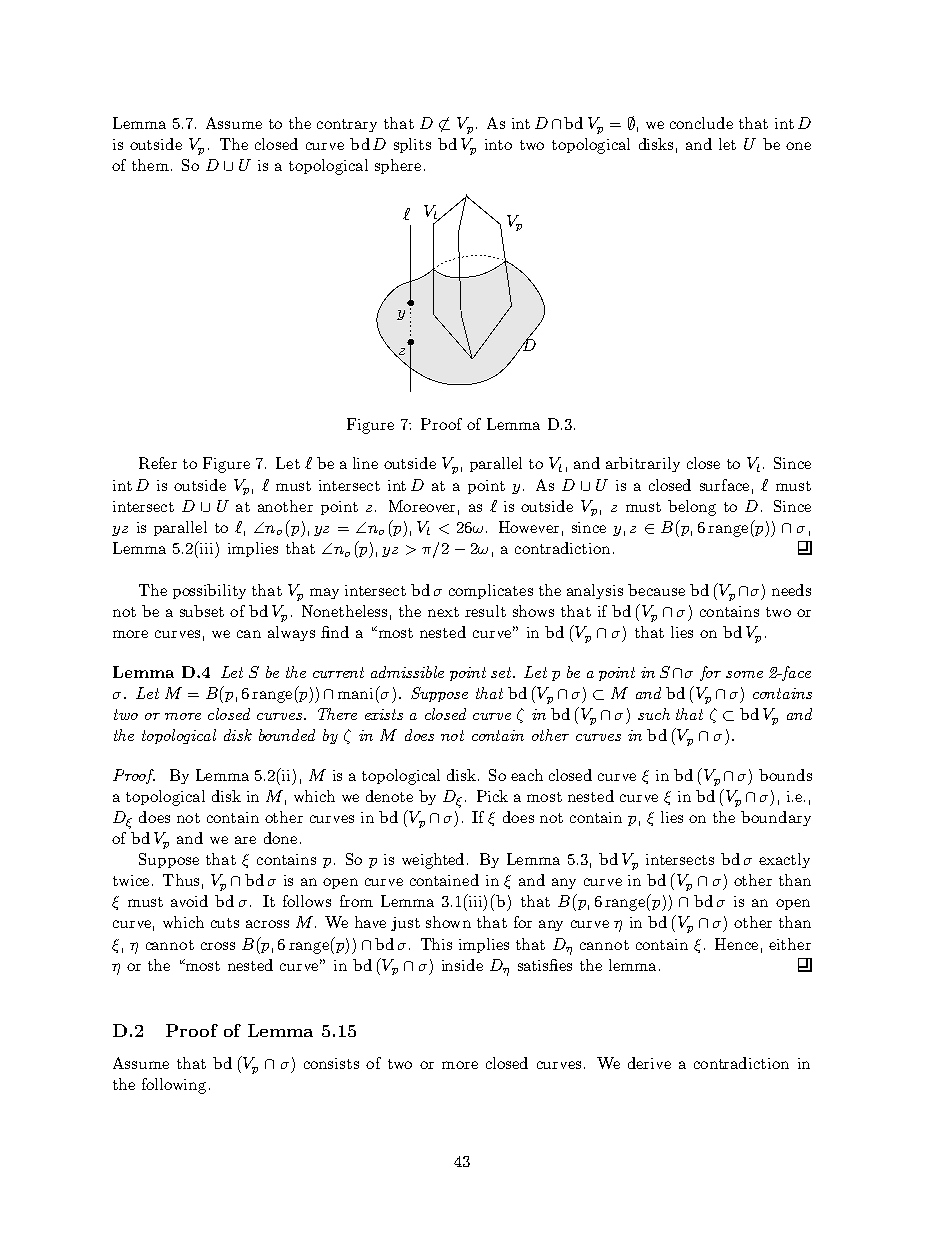 The width and height of the image is (952, 1233). Describe the element at coordinates (643, 464) in the image. I see `arbitrarily` at that location.
